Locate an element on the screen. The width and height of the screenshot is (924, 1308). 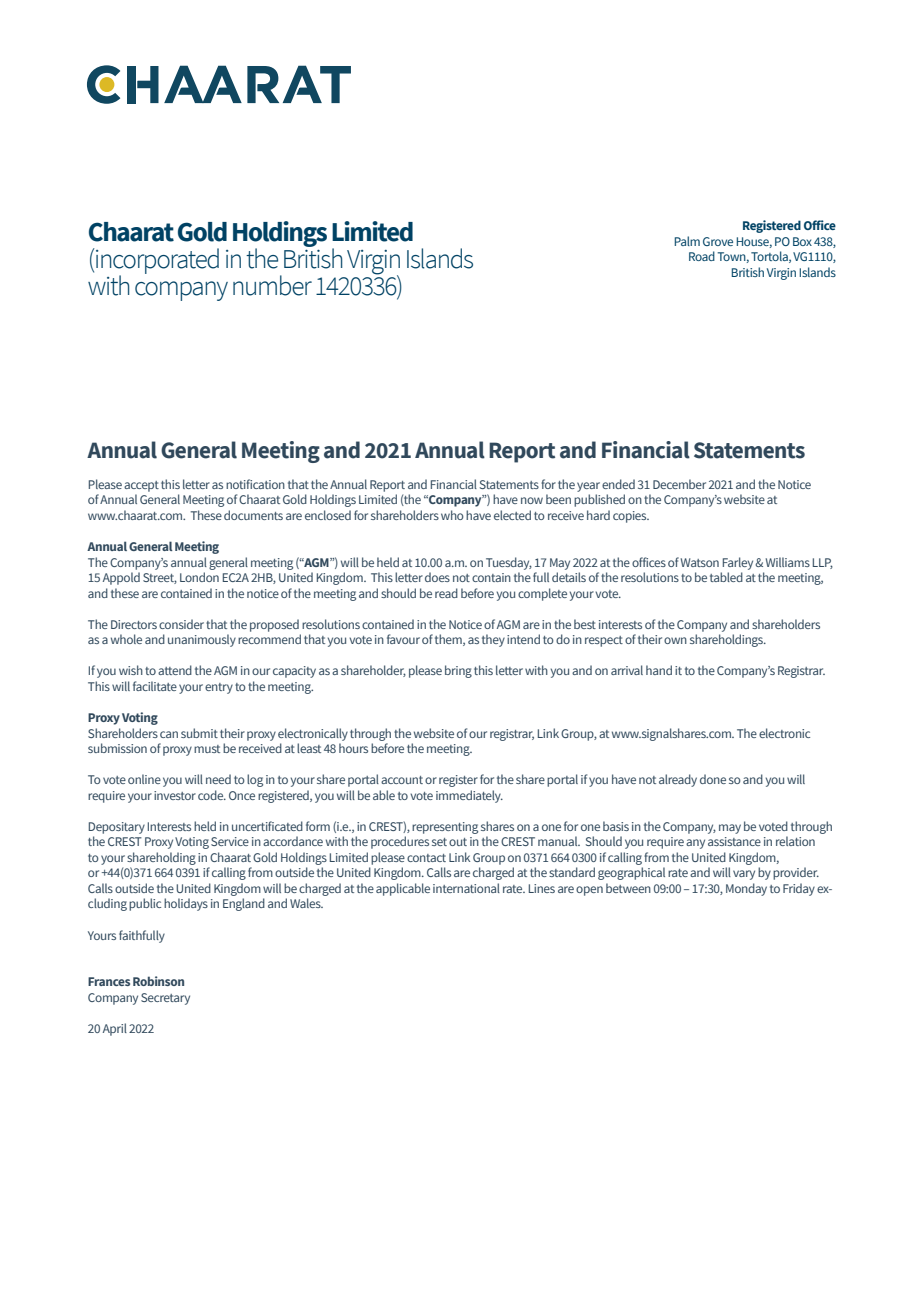
number is located at coordinates (272, 285).
